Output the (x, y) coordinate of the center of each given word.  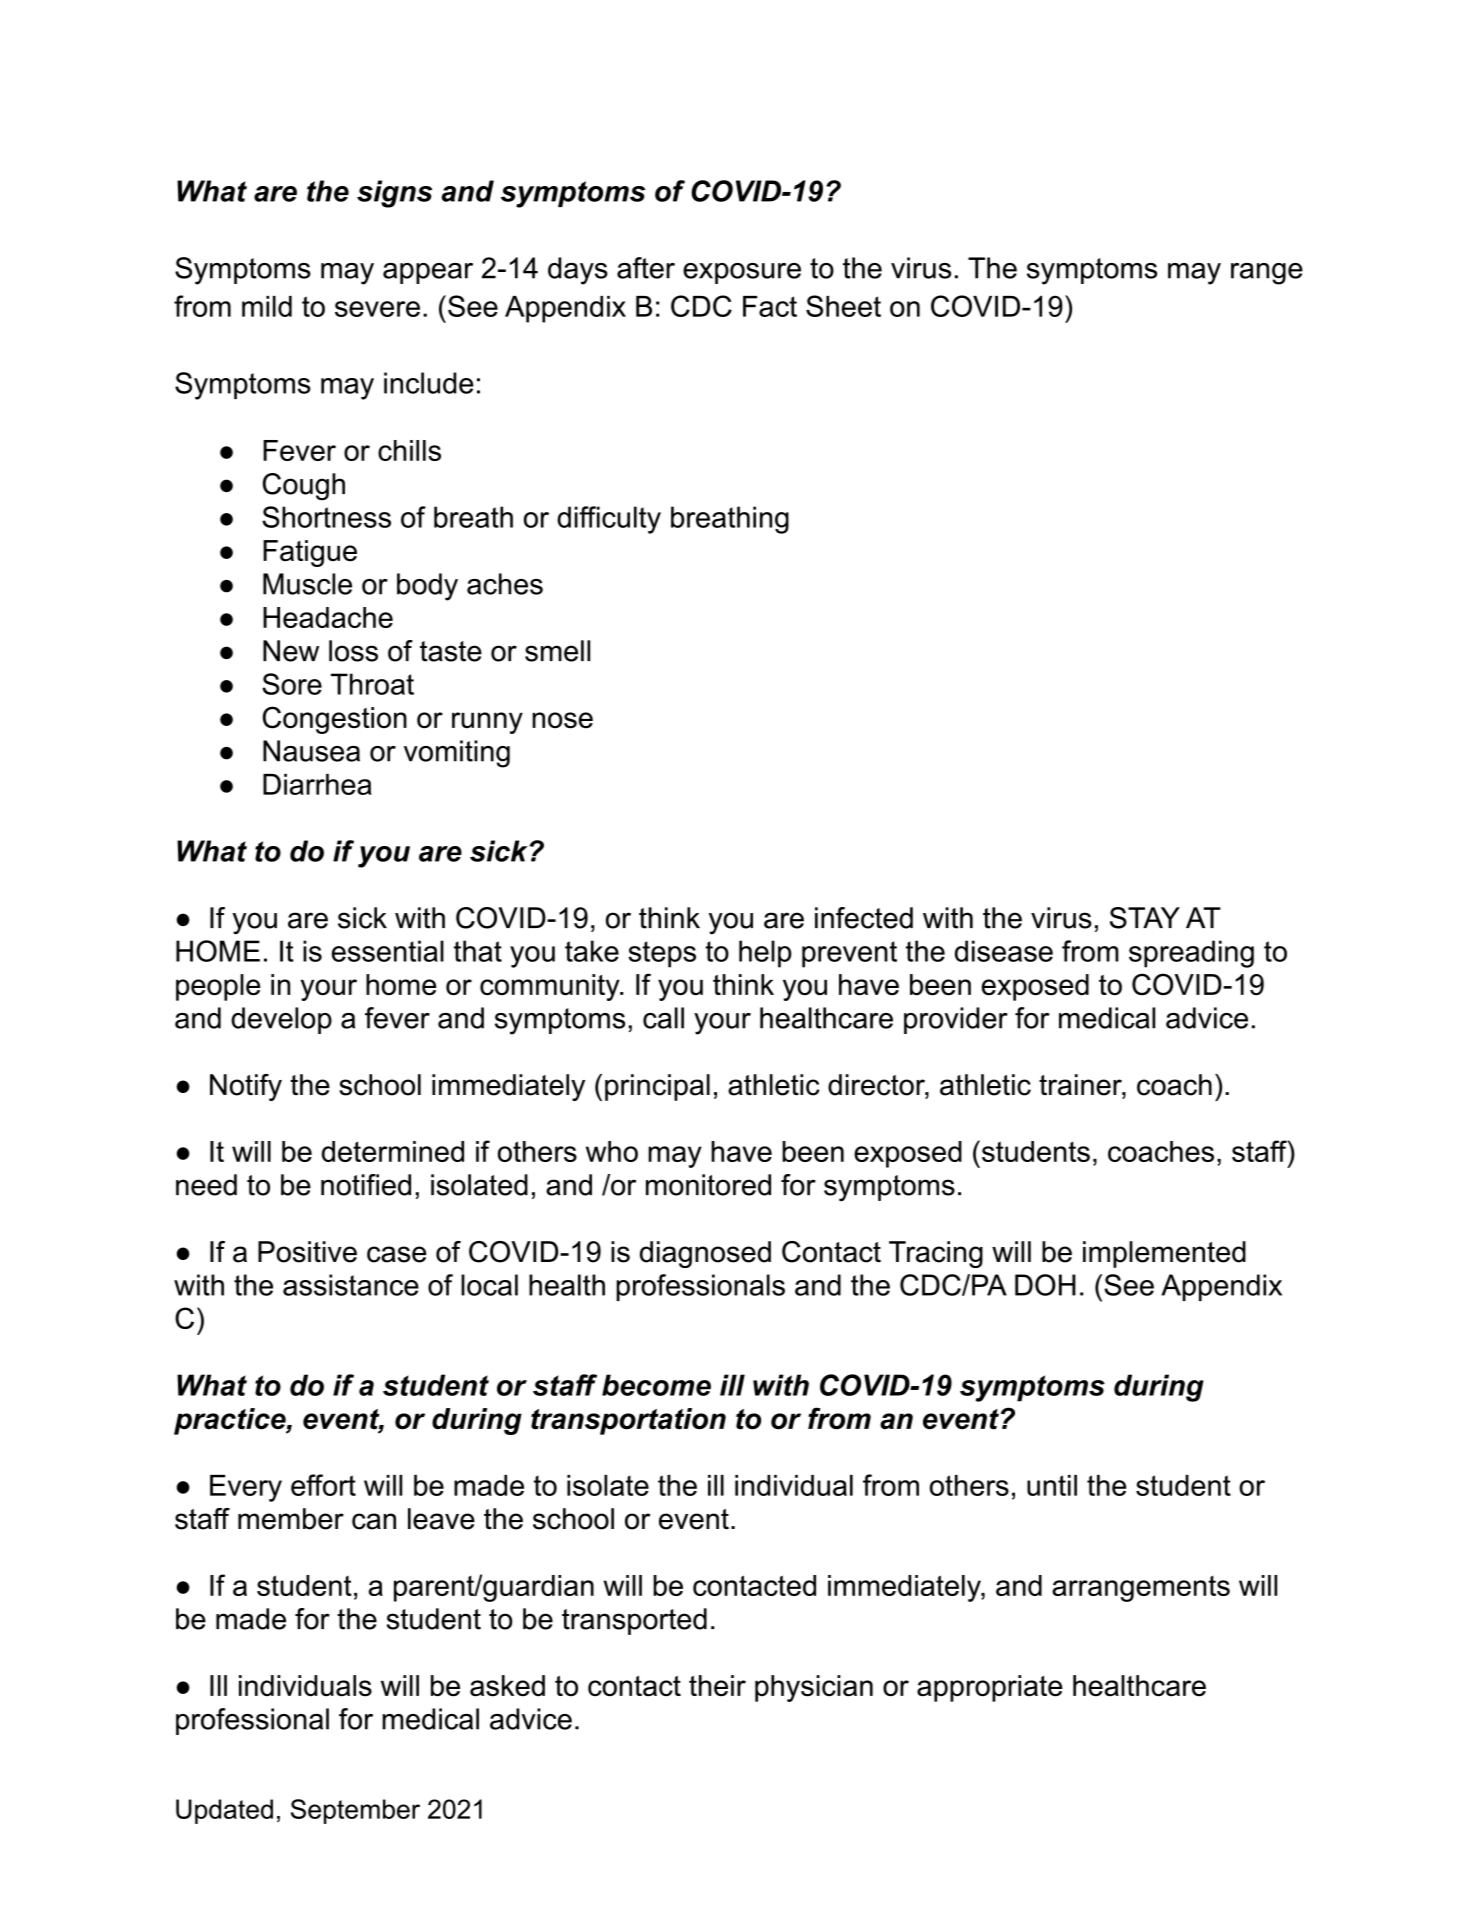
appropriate (989, 1688)
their (717, 1686)
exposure (742, 273)
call (663, 1018)
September (355, 1811)
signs (394, 194)
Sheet (843, 306)
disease (1004, 951)
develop (281, 1020)
